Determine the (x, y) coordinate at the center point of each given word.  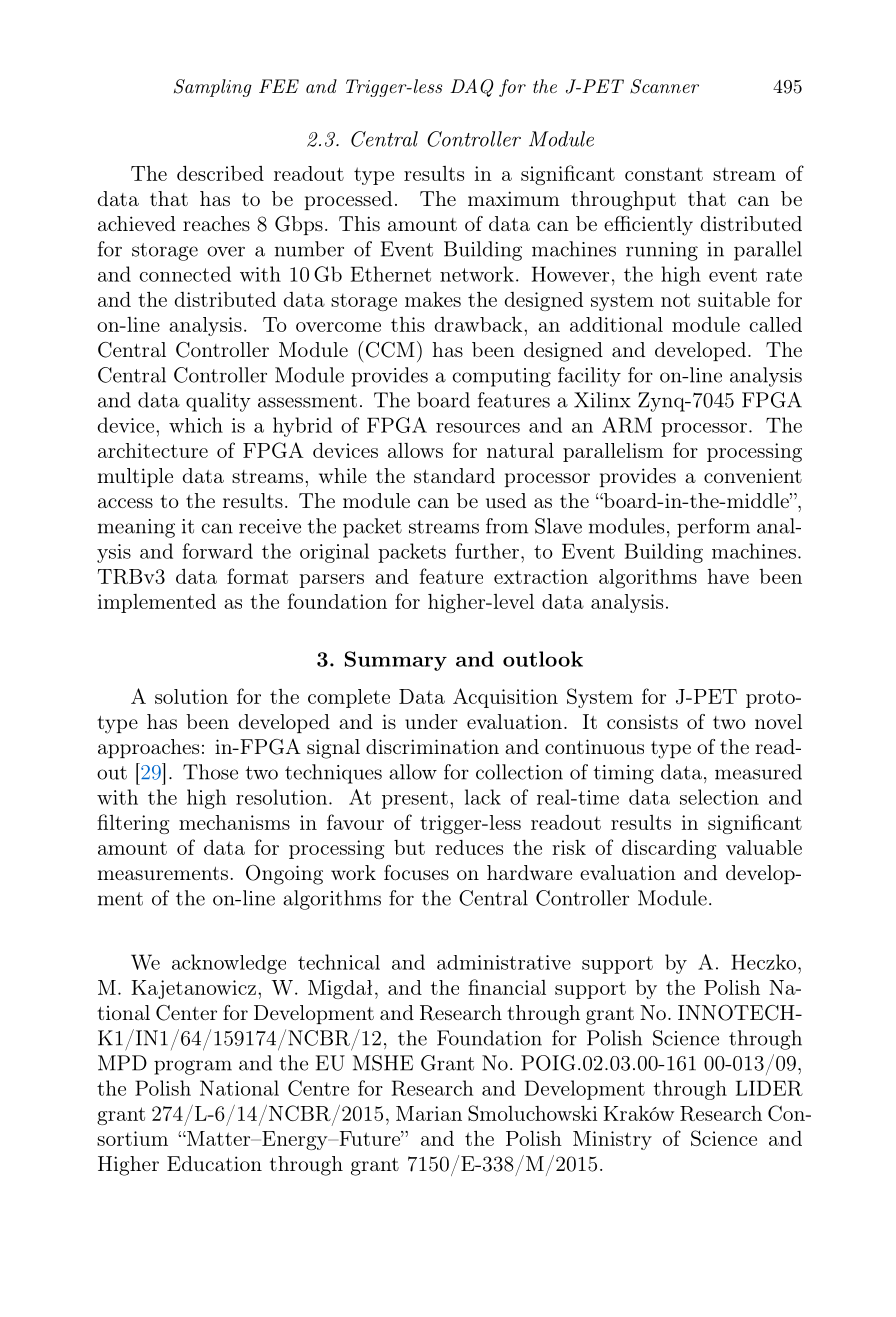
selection (719, 797)
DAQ (472, 88)
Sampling (213, 88)
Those (210, 772)
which (196, 425)
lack (483, 797)
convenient (753, 475)
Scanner (664, 86)
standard (454, 475)
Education (214, 1163)
